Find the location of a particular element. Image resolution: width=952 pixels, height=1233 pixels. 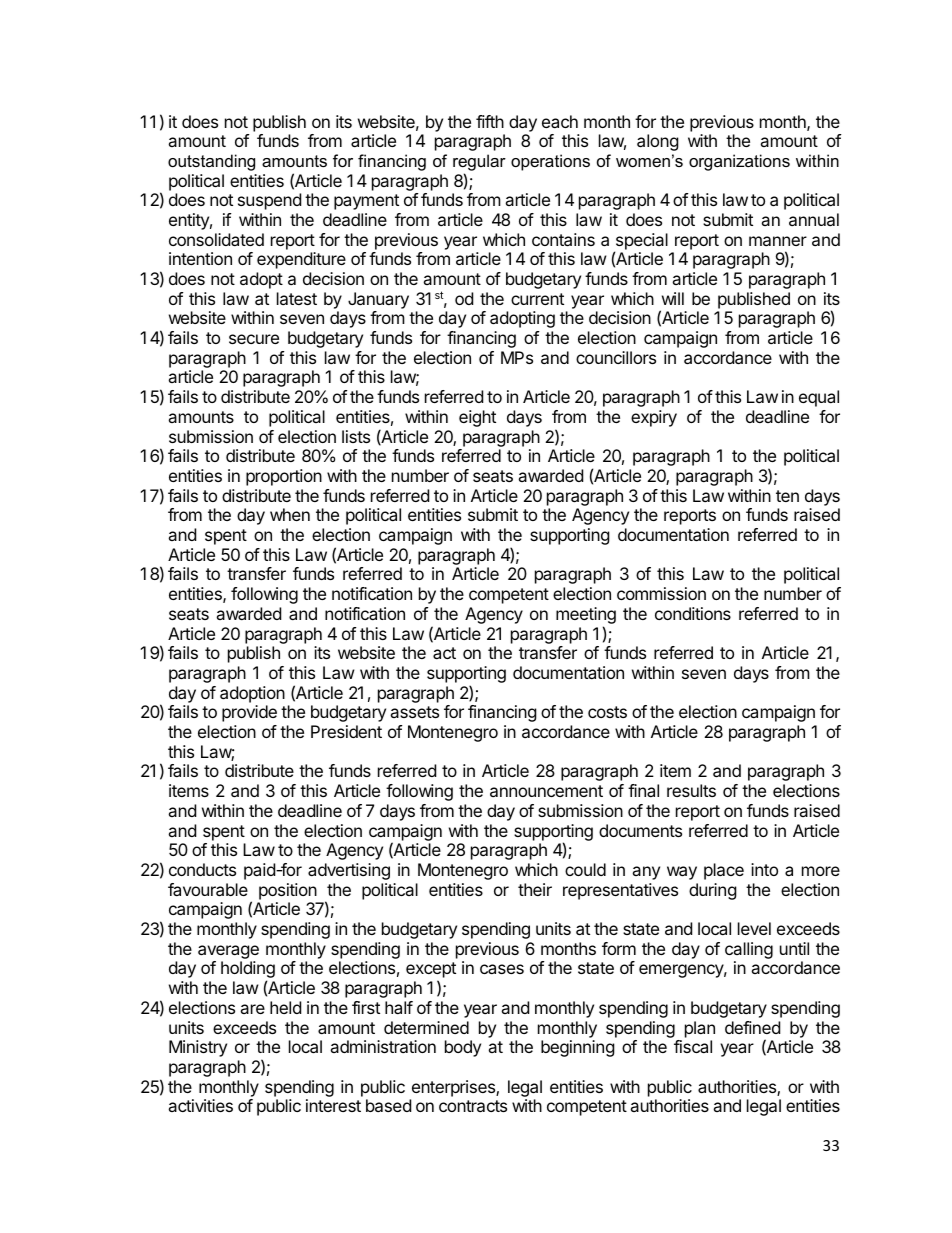

regular is located at coordinates (479, 162).
